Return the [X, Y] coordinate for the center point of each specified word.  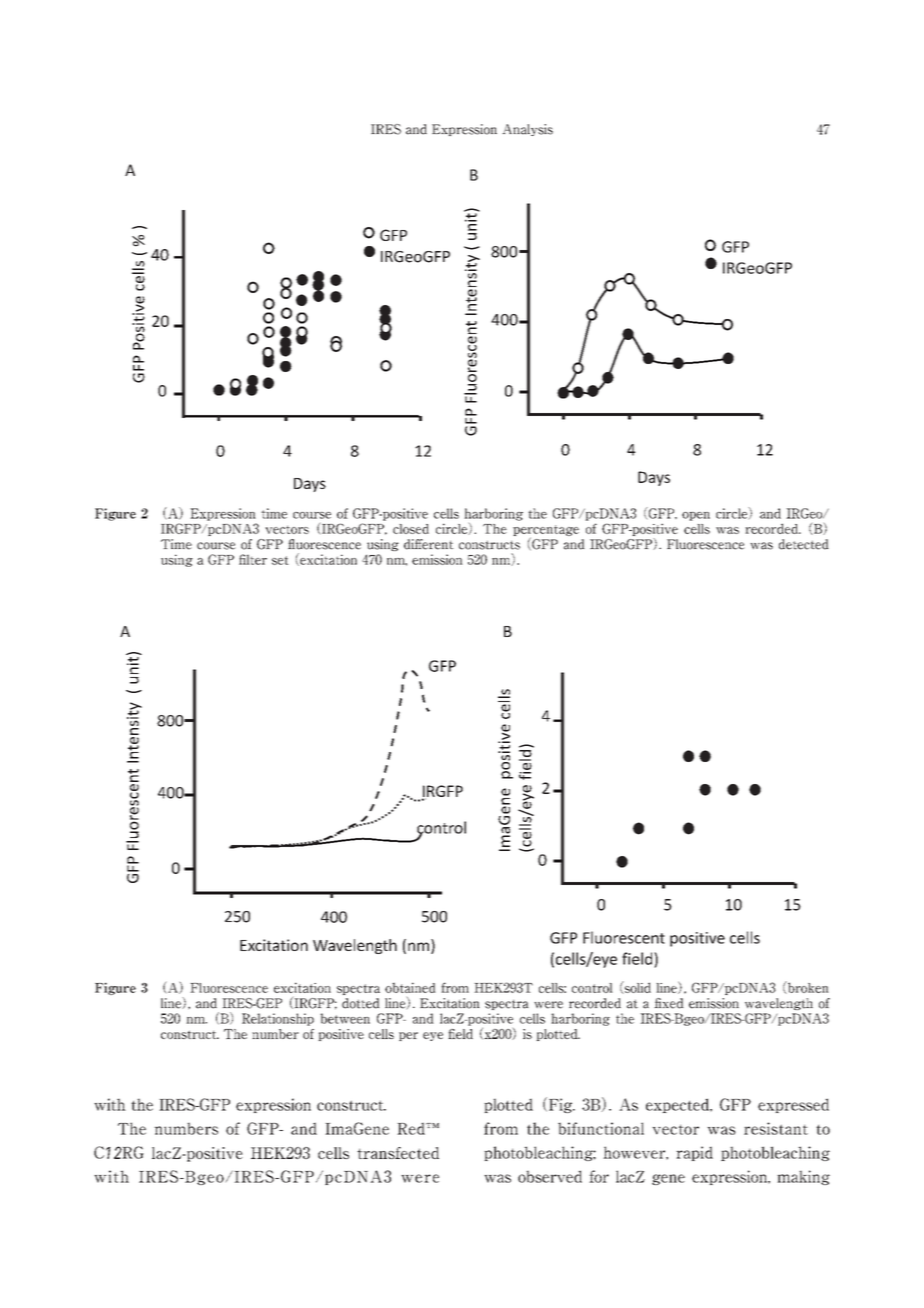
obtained [410, 987]
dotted [361, 1003]
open [696, 516]
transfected [398, 1153]
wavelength [779, 1004]
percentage [546, 531]
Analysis [527, 130]
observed [550, 1176]
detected [804, 544]
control [592, 988]
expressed [793, 1105]
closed [411, 529]
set [280, 560]
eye [433, 1036]
